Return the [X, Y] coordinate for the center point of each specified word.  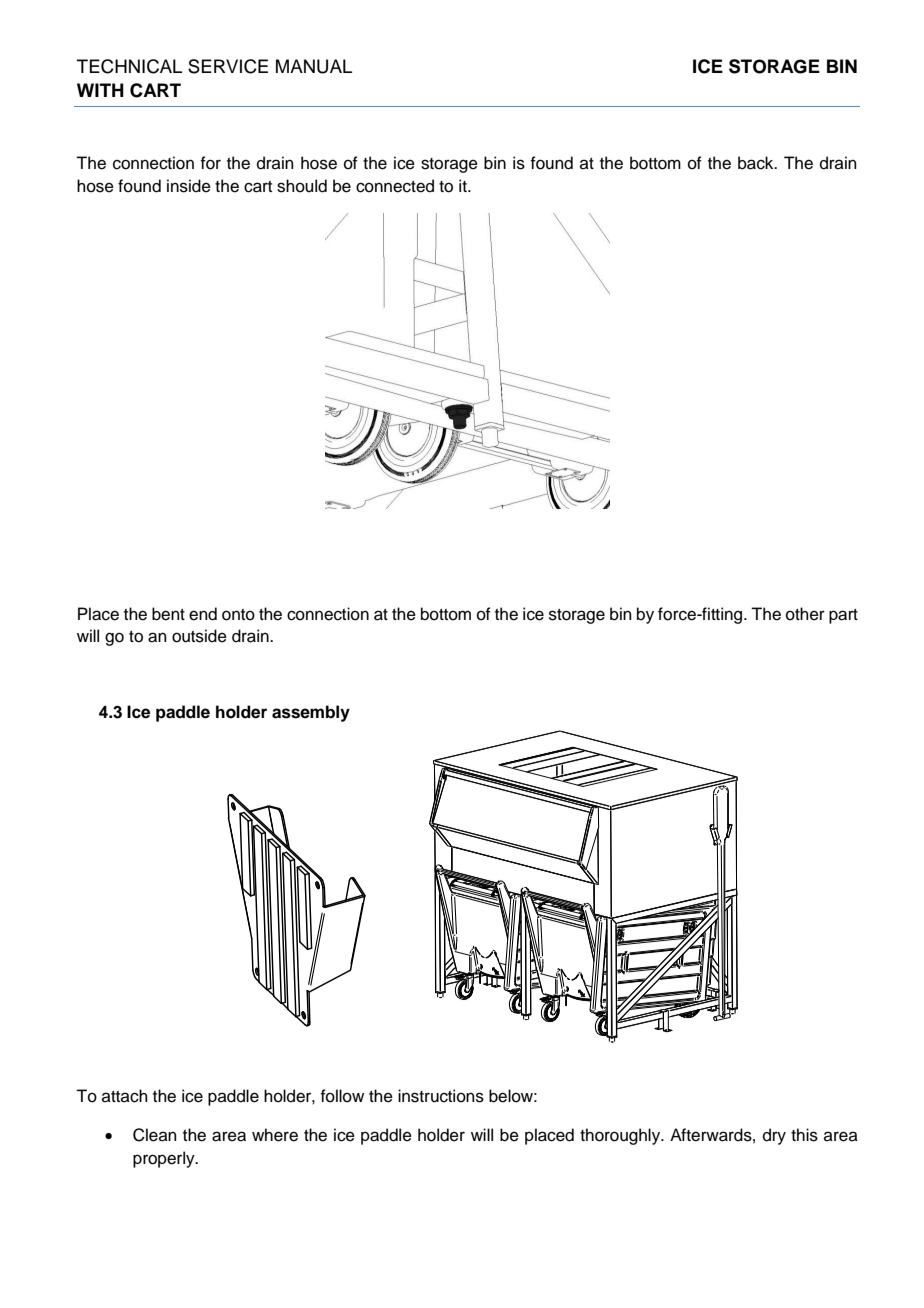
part [843, 616]
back [757, 163]
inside [189, 186]
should [302, 186]
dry [774, 1136]
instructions [441, 1096]
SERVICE [228, 66]
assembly [311, 713]
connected [395, 186]
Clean [155, 1135]
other [805, 614]
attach [125, 1096]
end [203, 614]
